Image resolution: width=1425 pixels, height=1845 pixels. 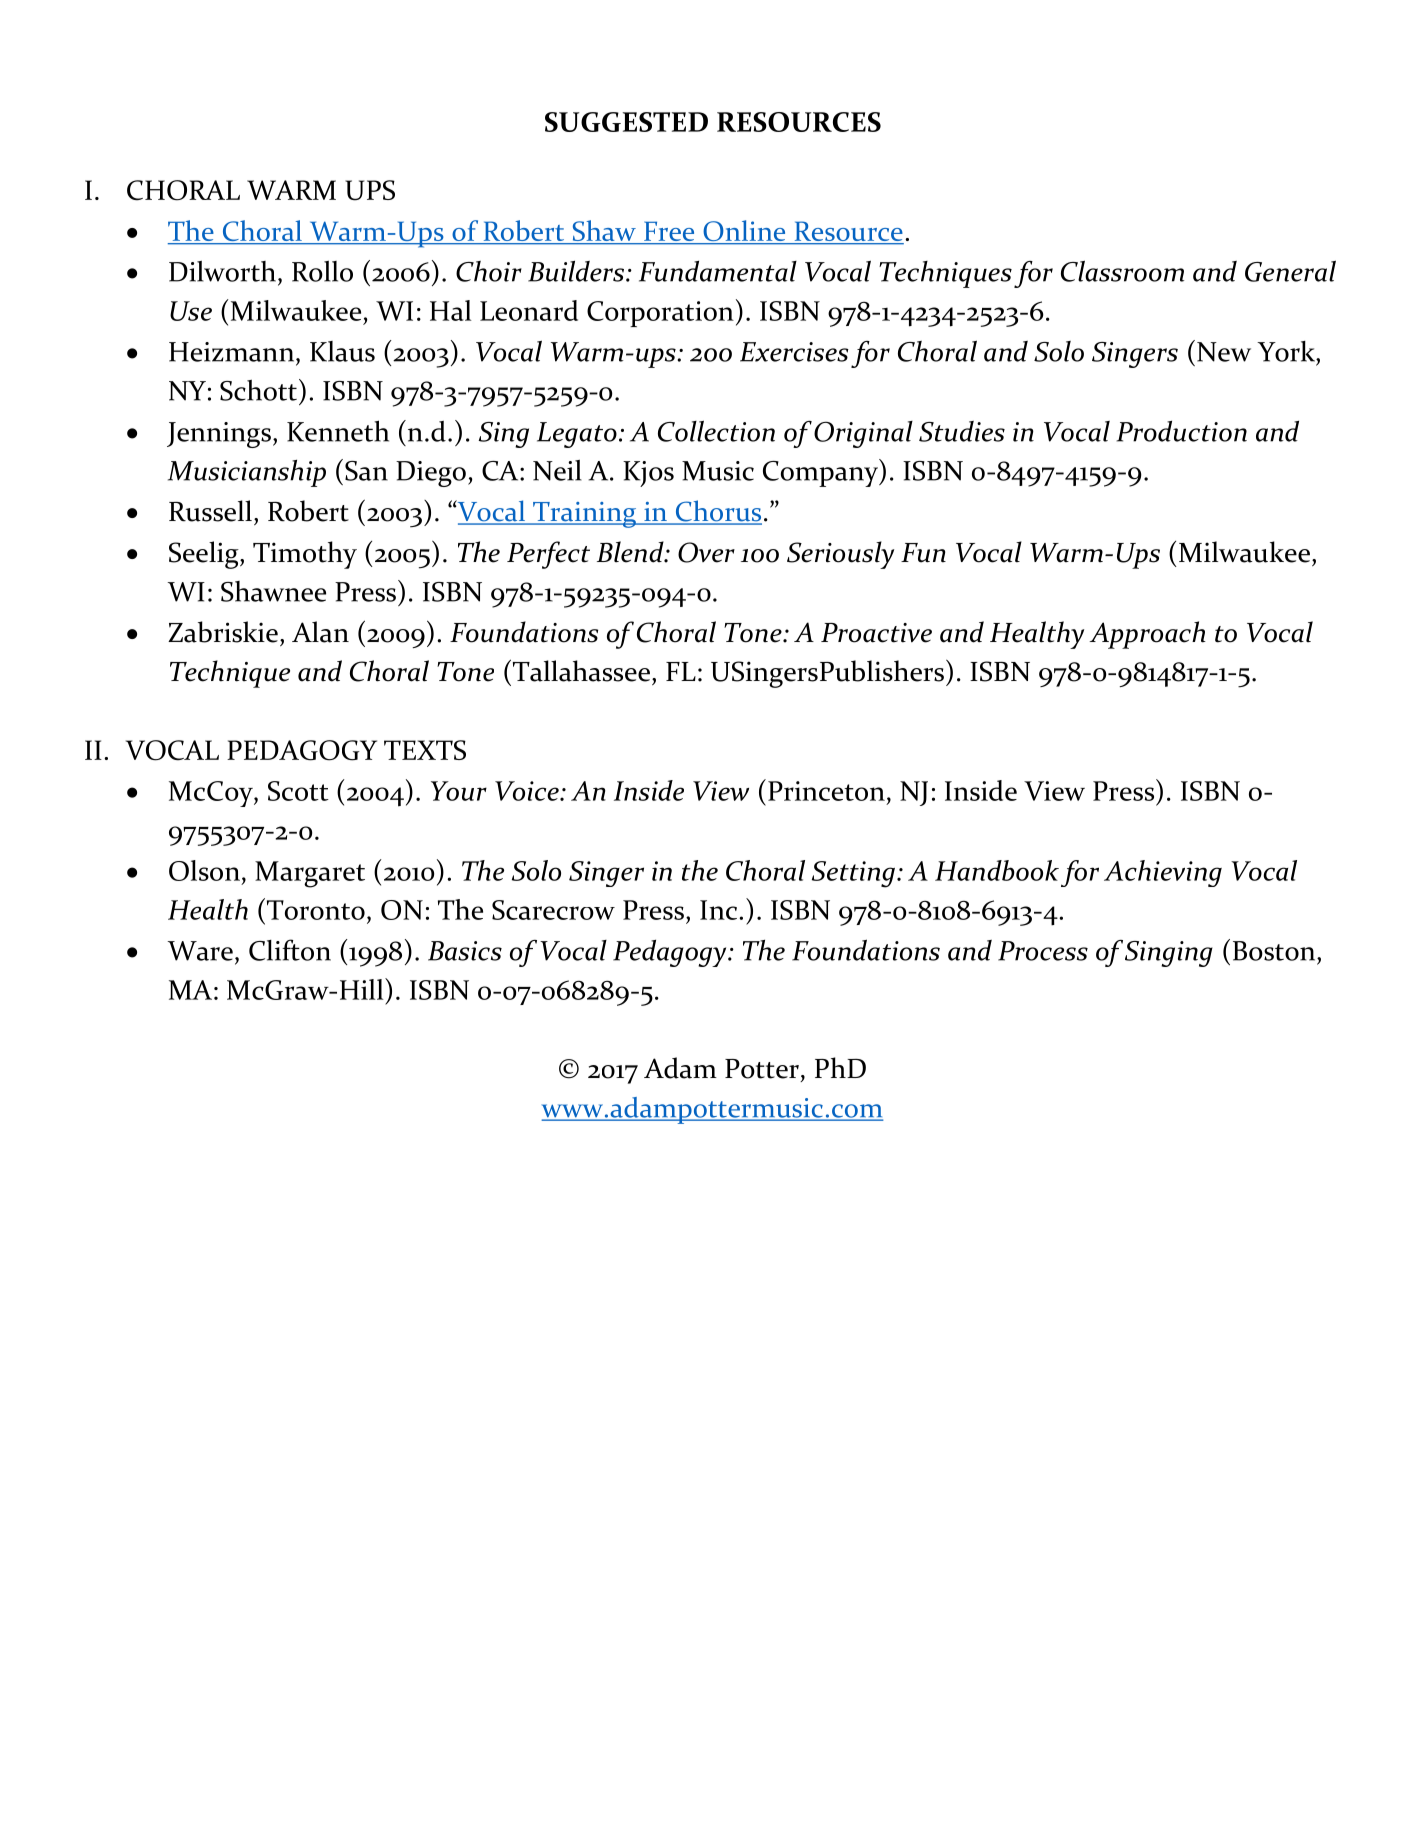 I want to click on Collection, so click(x=716, y=431).
